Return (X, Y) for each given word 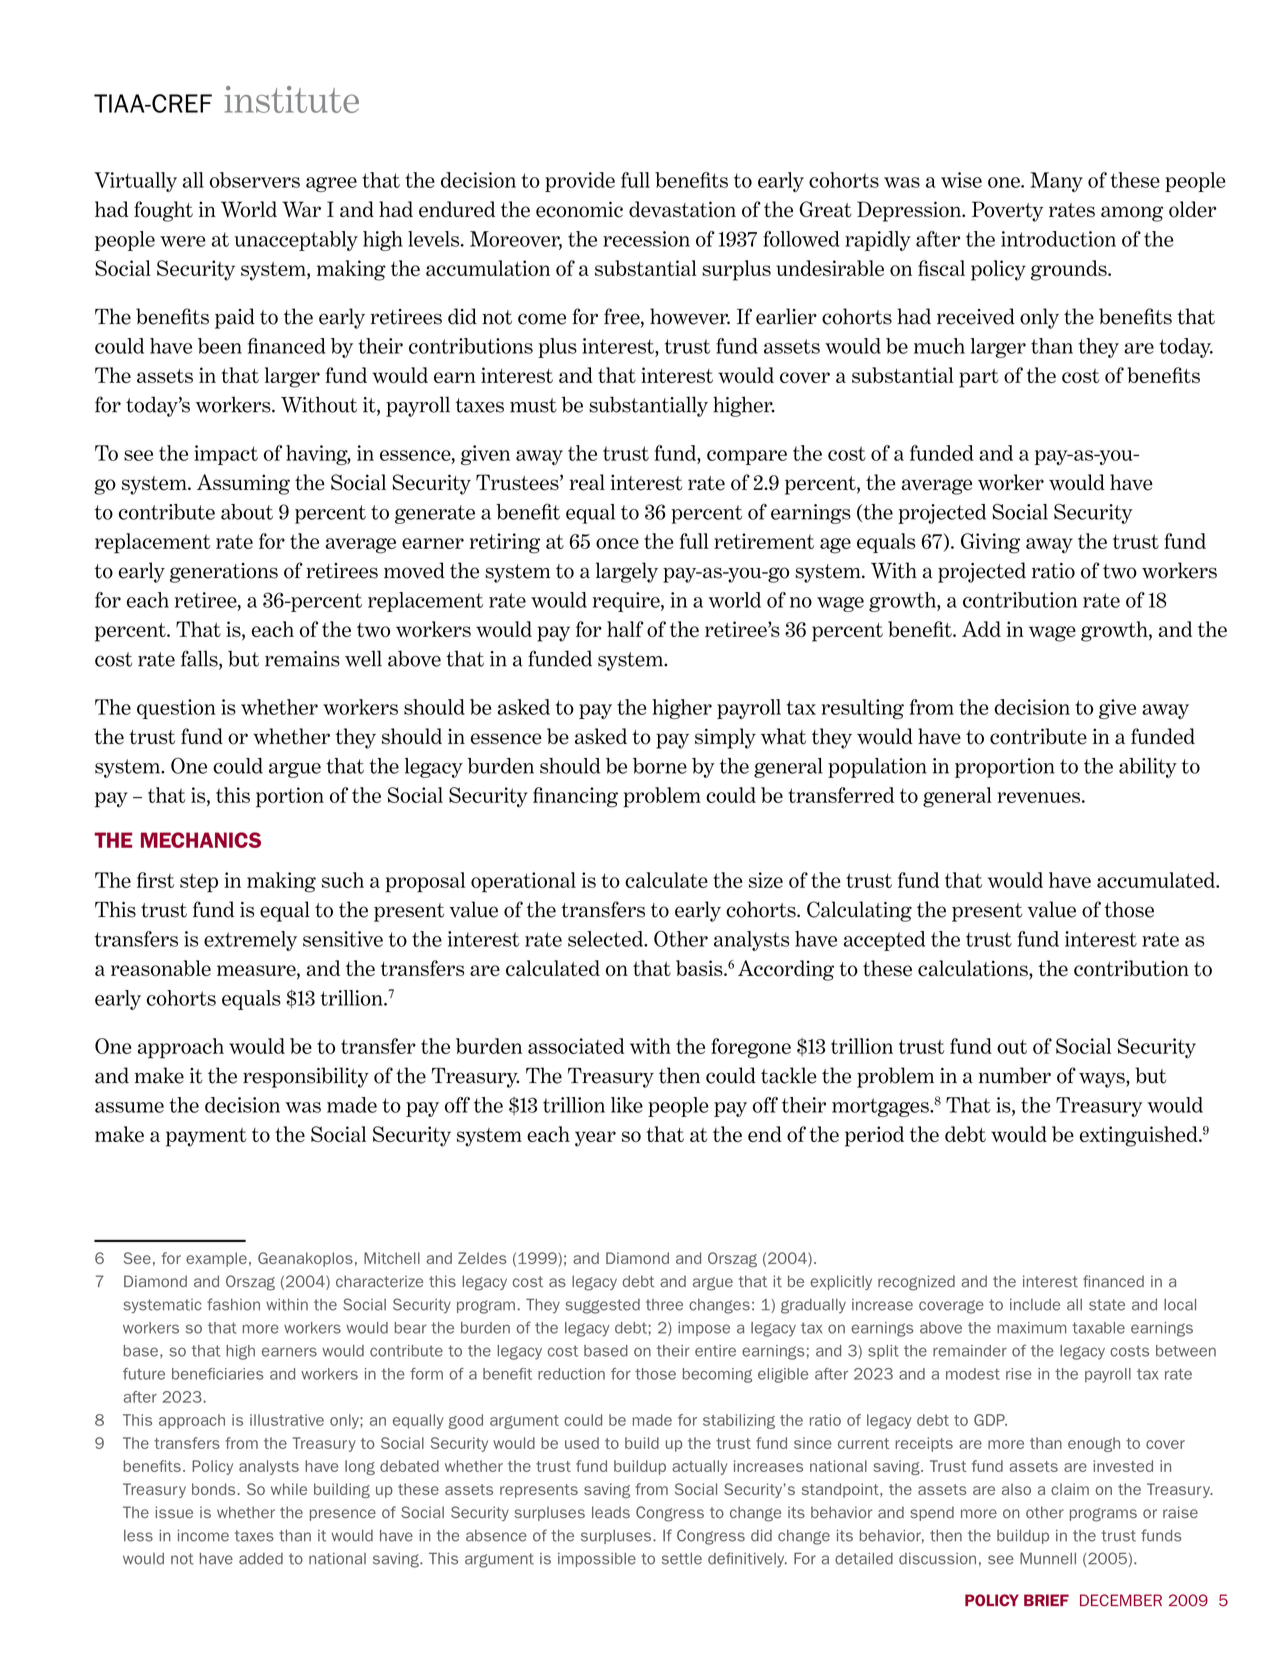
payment (206, 1137)
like (627, 1105)
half (625, 629)
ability (1148, 768)
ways (1103, 1080)
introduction (1058, 239)
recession (646, 239)
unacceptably (296, 241)
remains (302, 659)
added (261, 1559)
